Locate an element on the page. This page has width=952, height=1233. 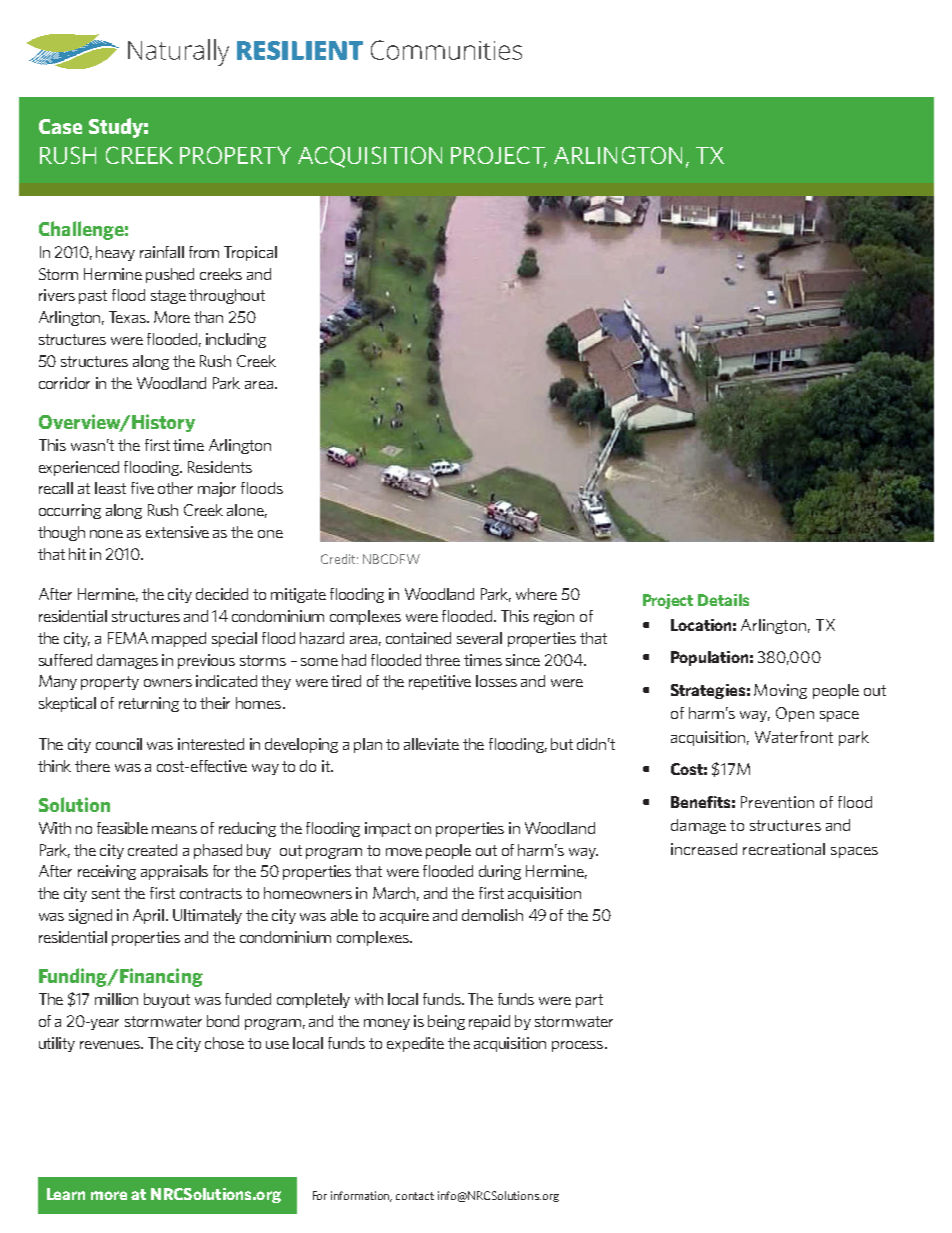
feasible is located at coordinates (122, 828).
